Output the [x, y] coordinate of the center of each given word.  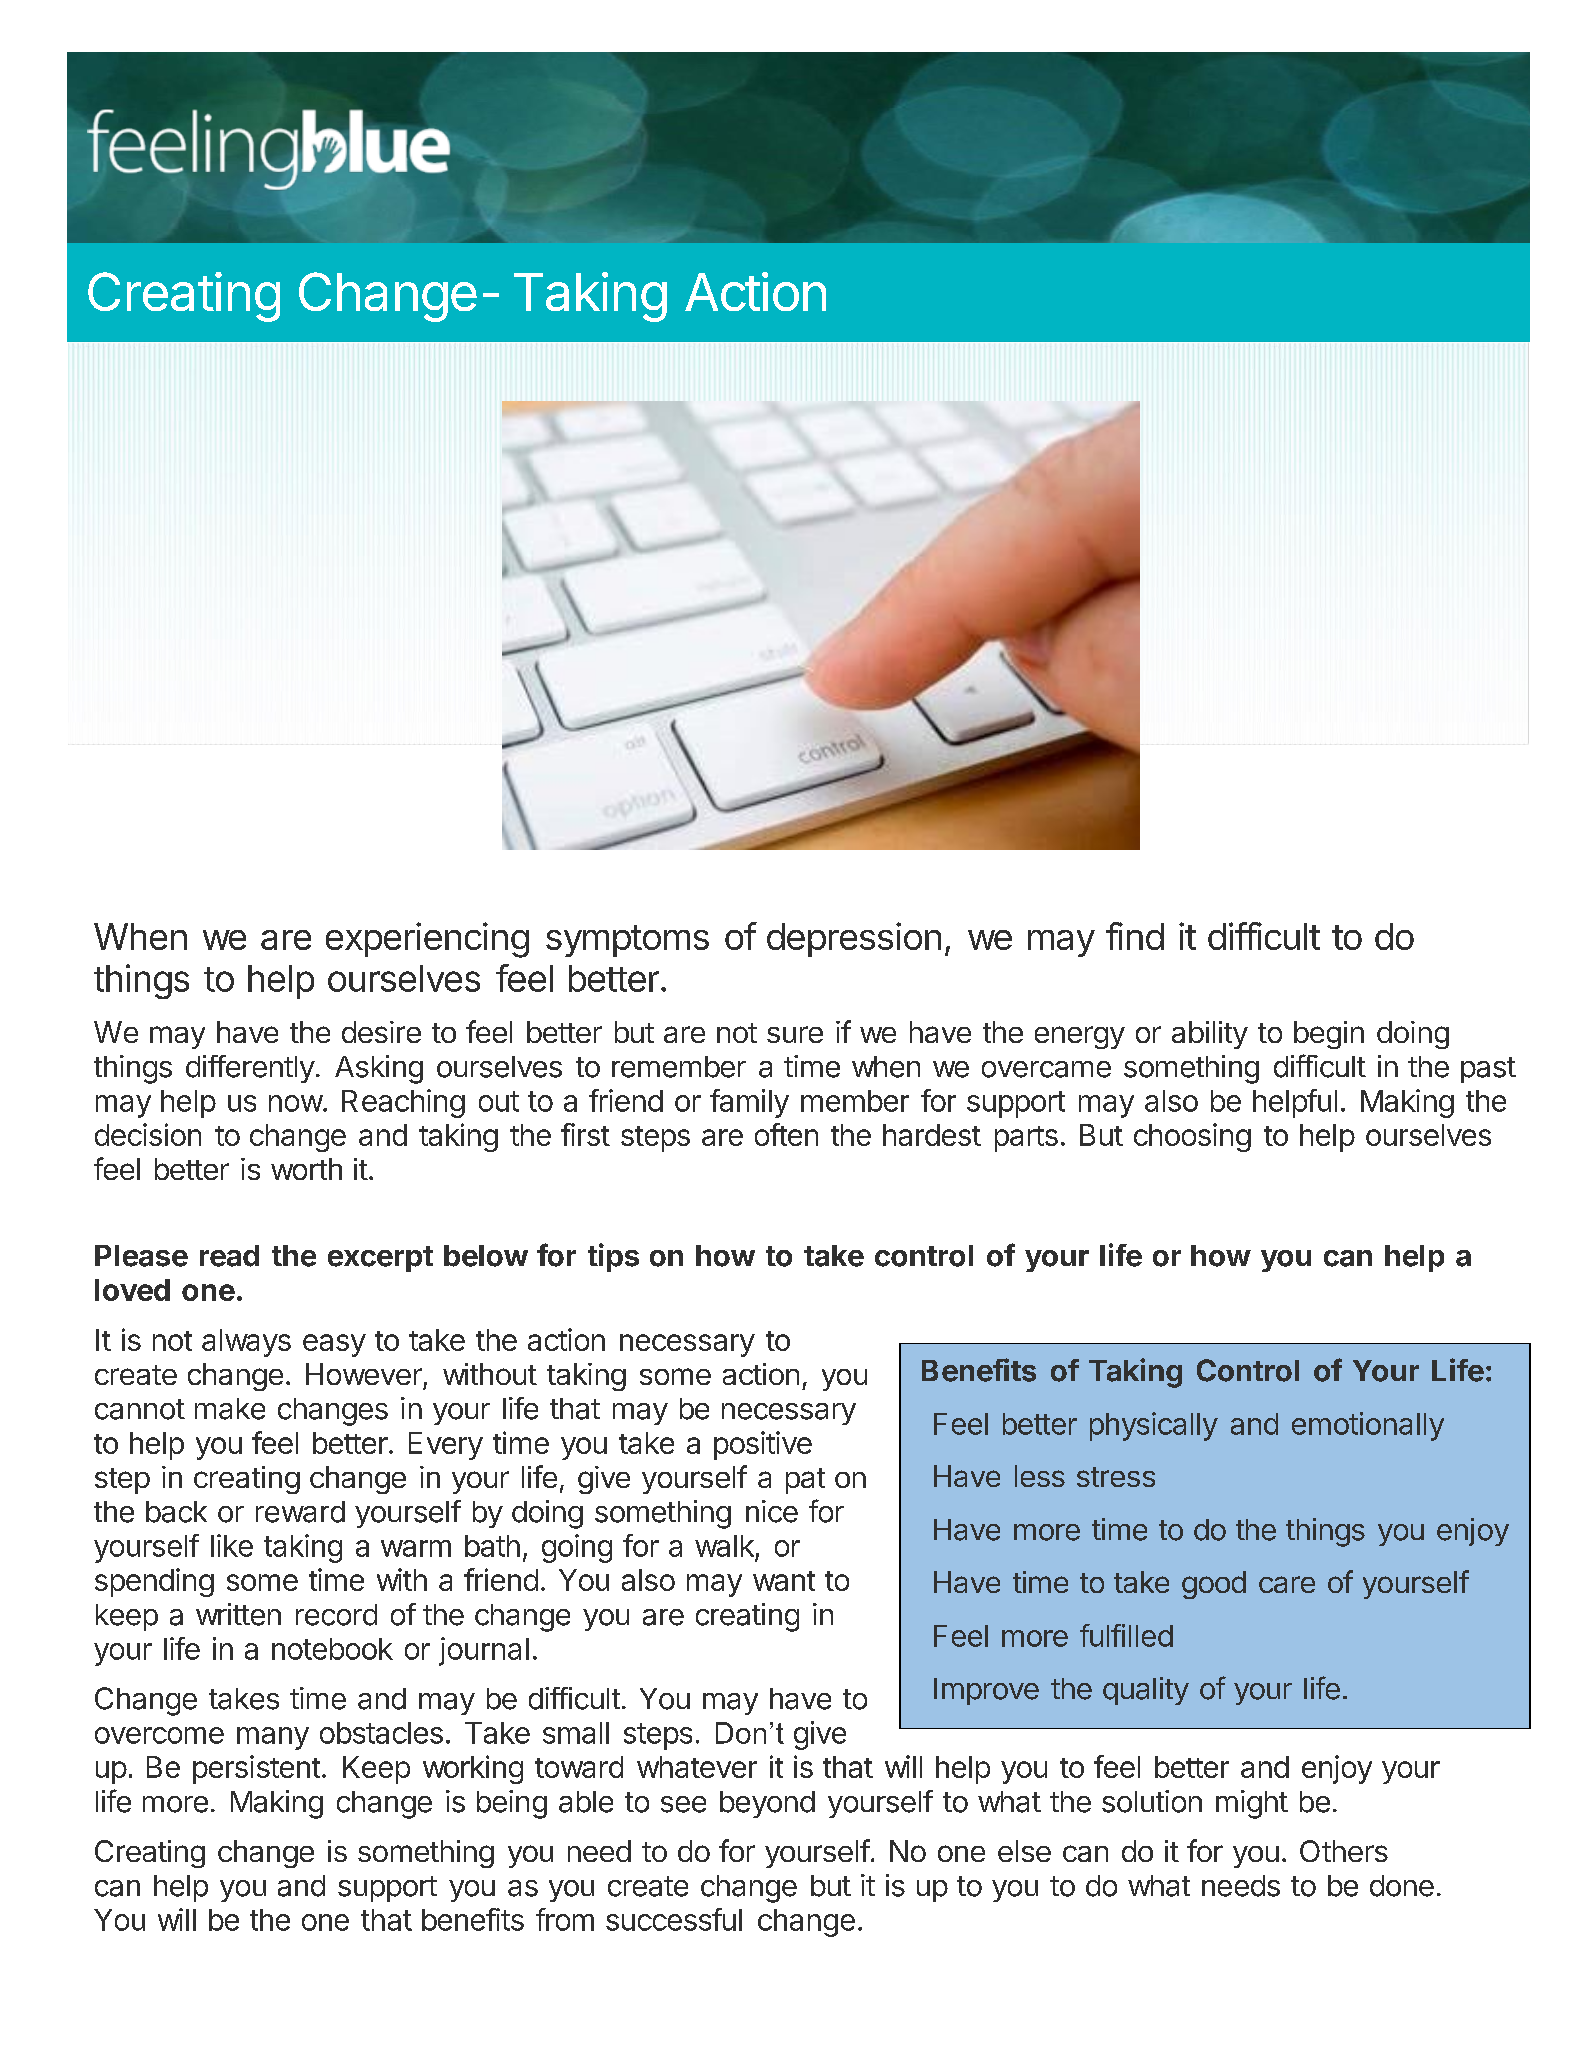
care [1287, 1584]
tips [613, 1257]
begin [1329, 1035]
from [565, 1919]
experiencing [427, 940]
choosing [1192, 1137]
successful [674, 1919]
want [784, 1581]
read [229, 1256]
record [336, 1615]
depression [854, 939]
